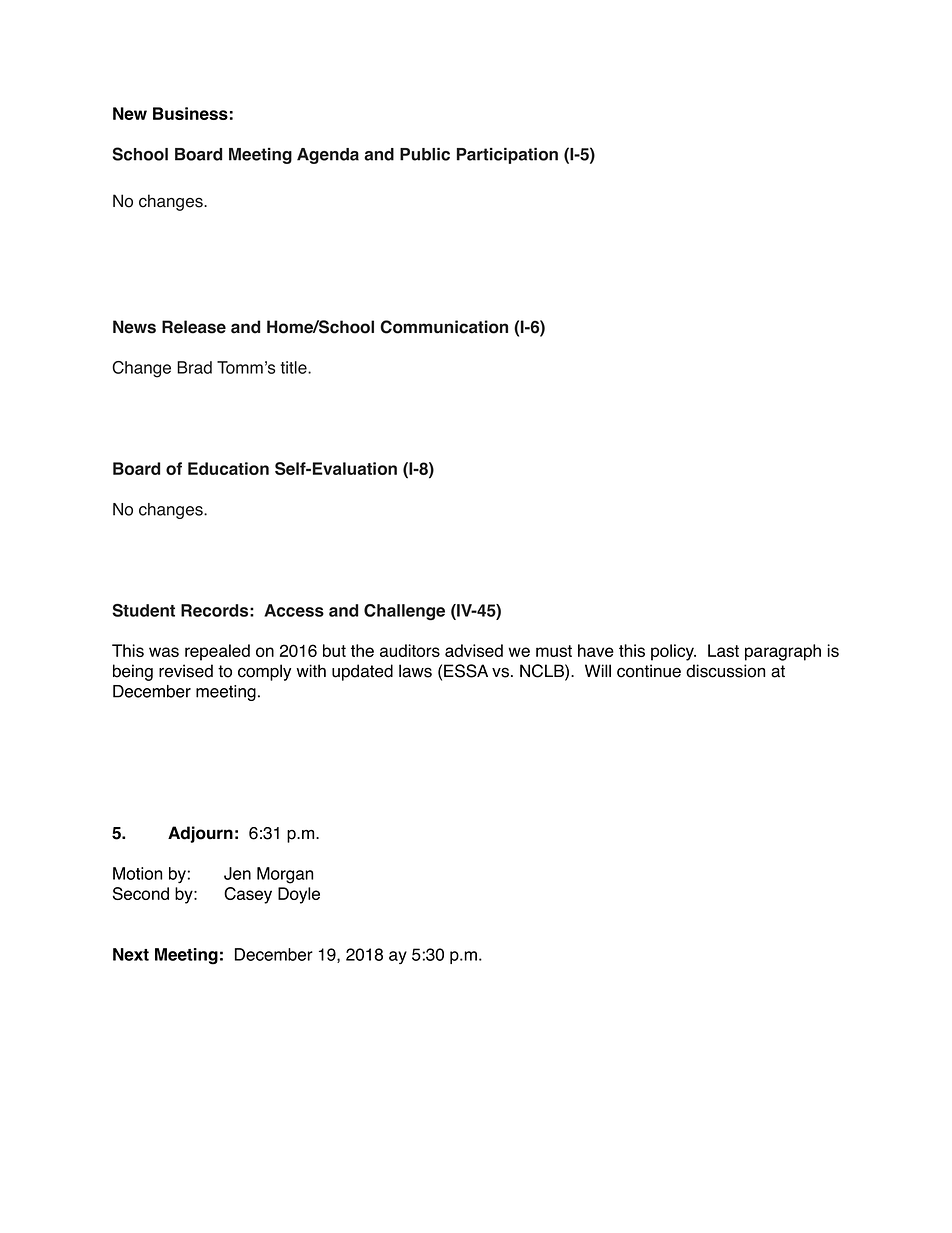  I want to click on Brad, so click(194, 367).
